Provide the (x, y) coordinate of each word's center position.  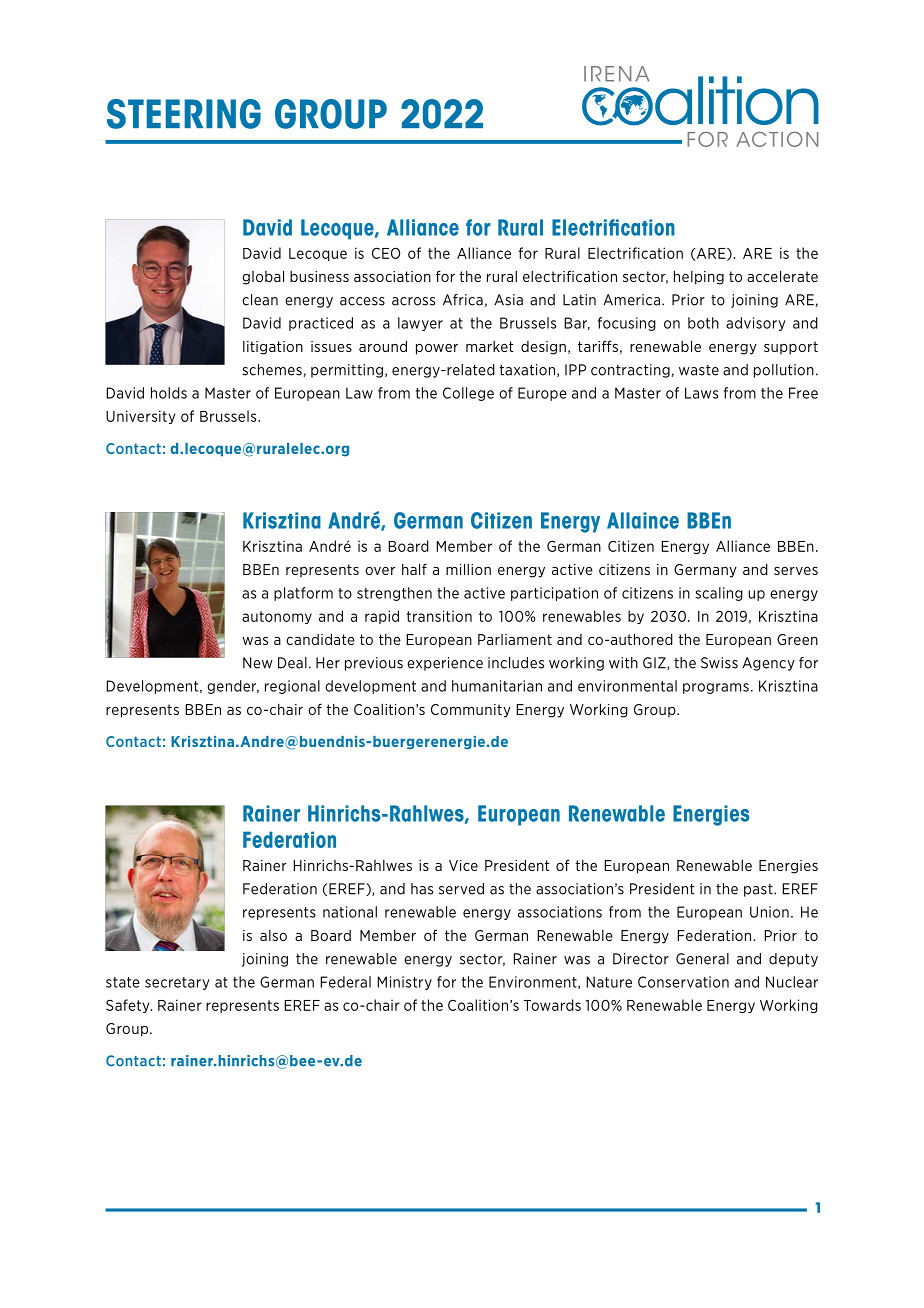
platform (303, 594)
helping (699, 277)
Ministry (404, 983)
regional (292, 687)
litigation (273, 348)
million (468, 569)
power (437, 349)
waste (699, 370)
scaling (719, 594)
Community (471, 711)
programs (716, 688)
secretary (177, 983)
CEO (386, 253)
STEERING (184, 114)
